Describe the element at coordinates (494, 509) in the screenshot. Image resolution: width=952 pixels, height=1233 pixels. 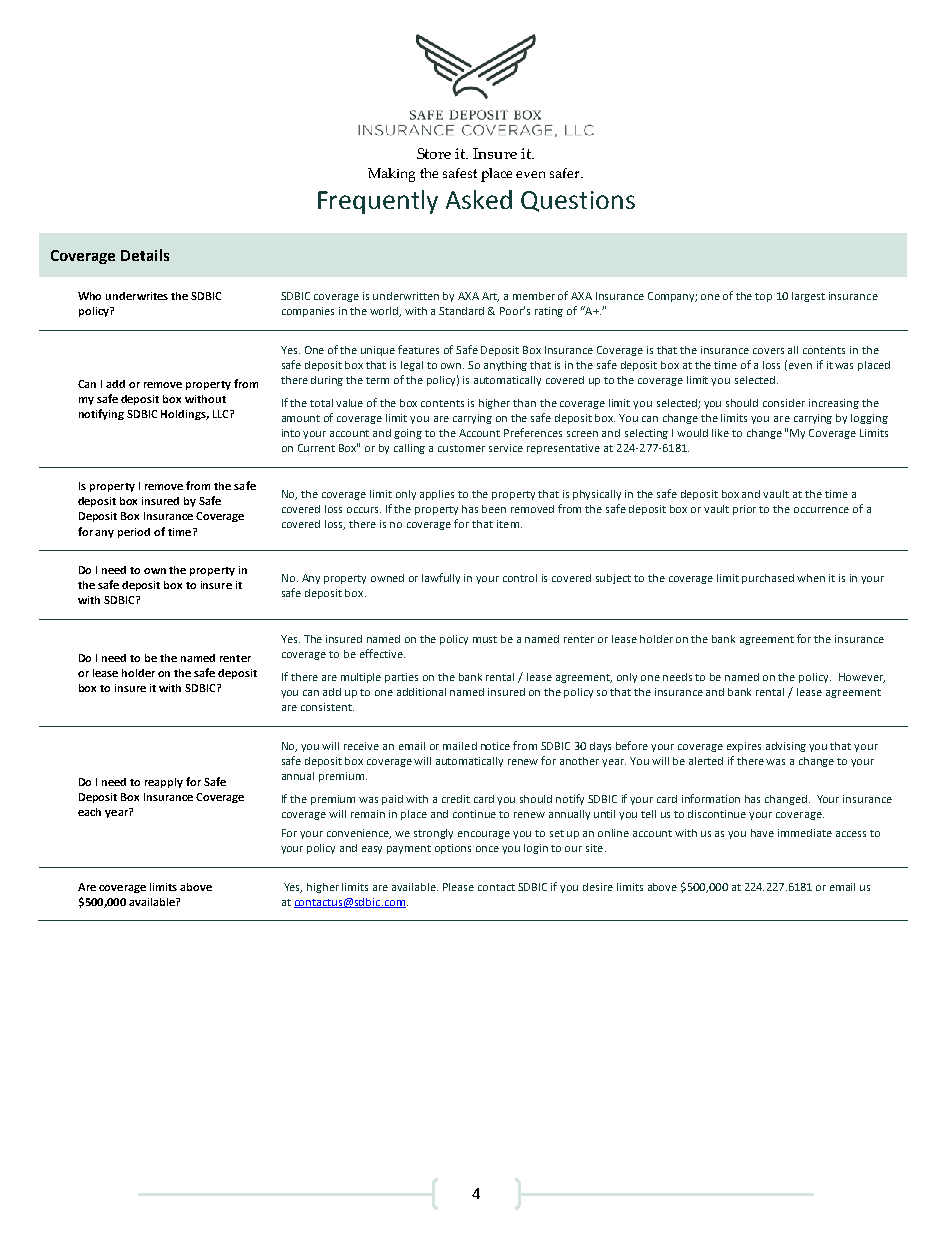
I see `been` at that location.
